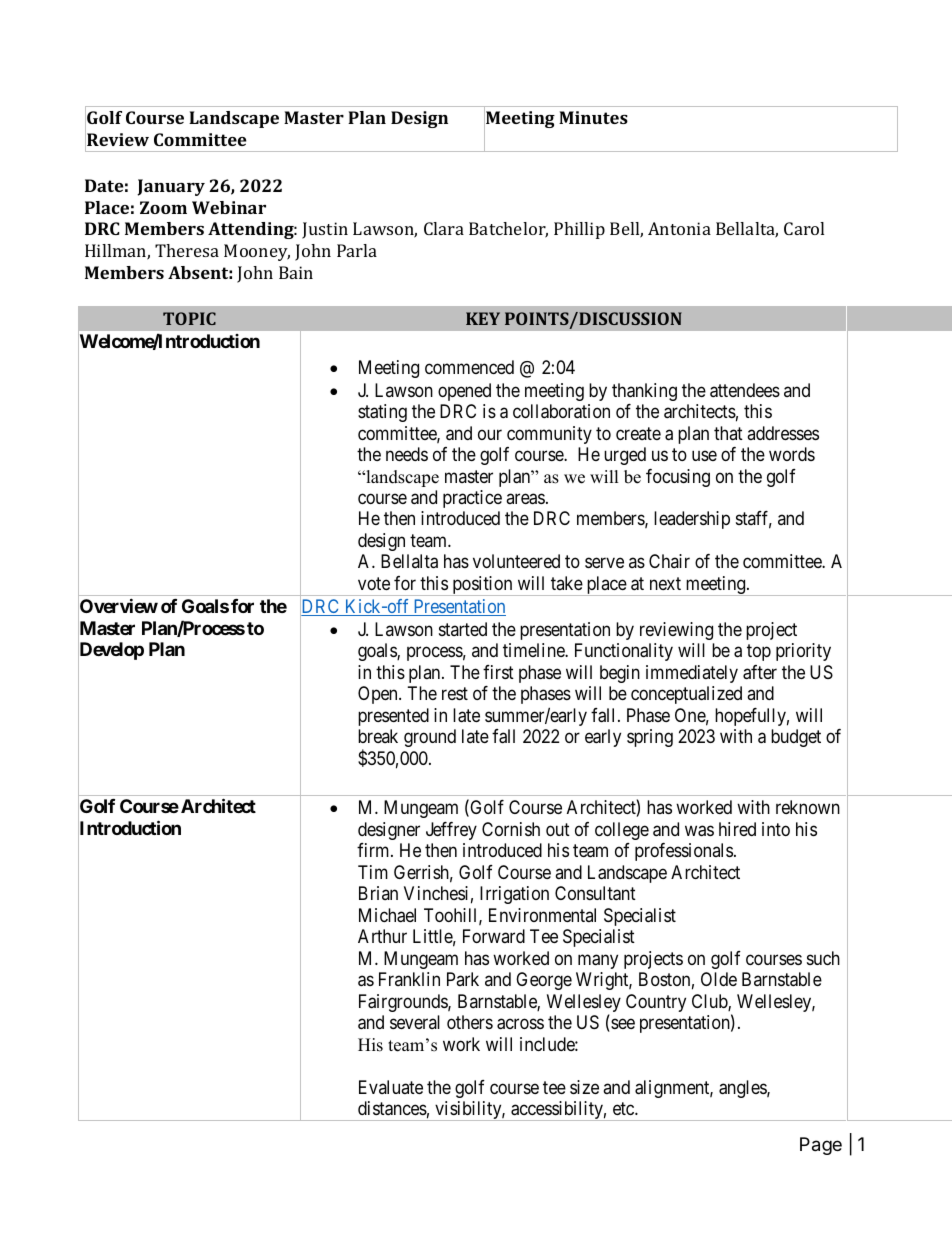 The width and height of the screenshot is (952, 1233). What do you see at coordinates (514, 895) in the screenshot?
I see `Irrigation` at bounding box center [514, 895].
